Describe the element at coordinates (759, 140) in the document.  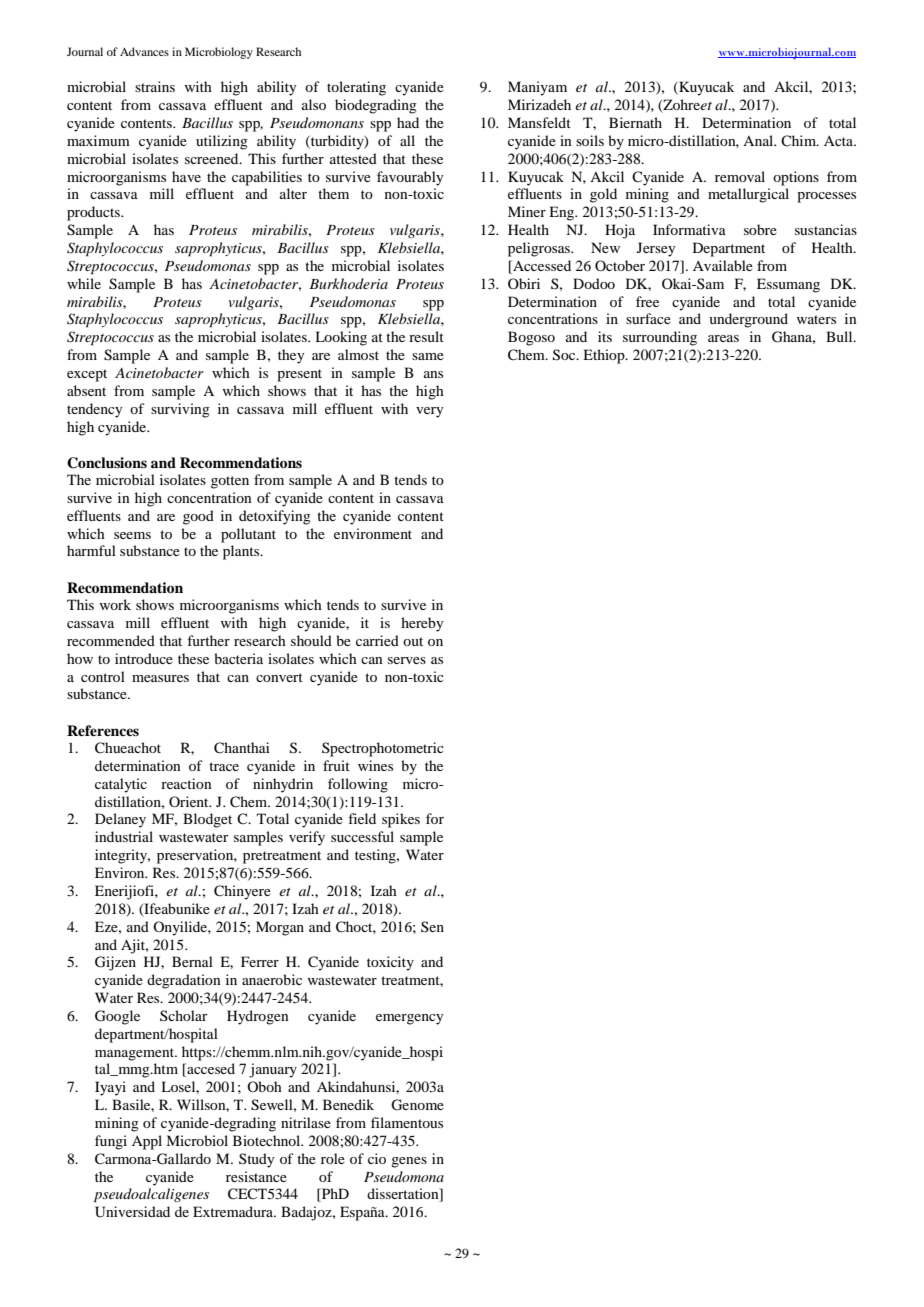
I see `Anal` at that location.
